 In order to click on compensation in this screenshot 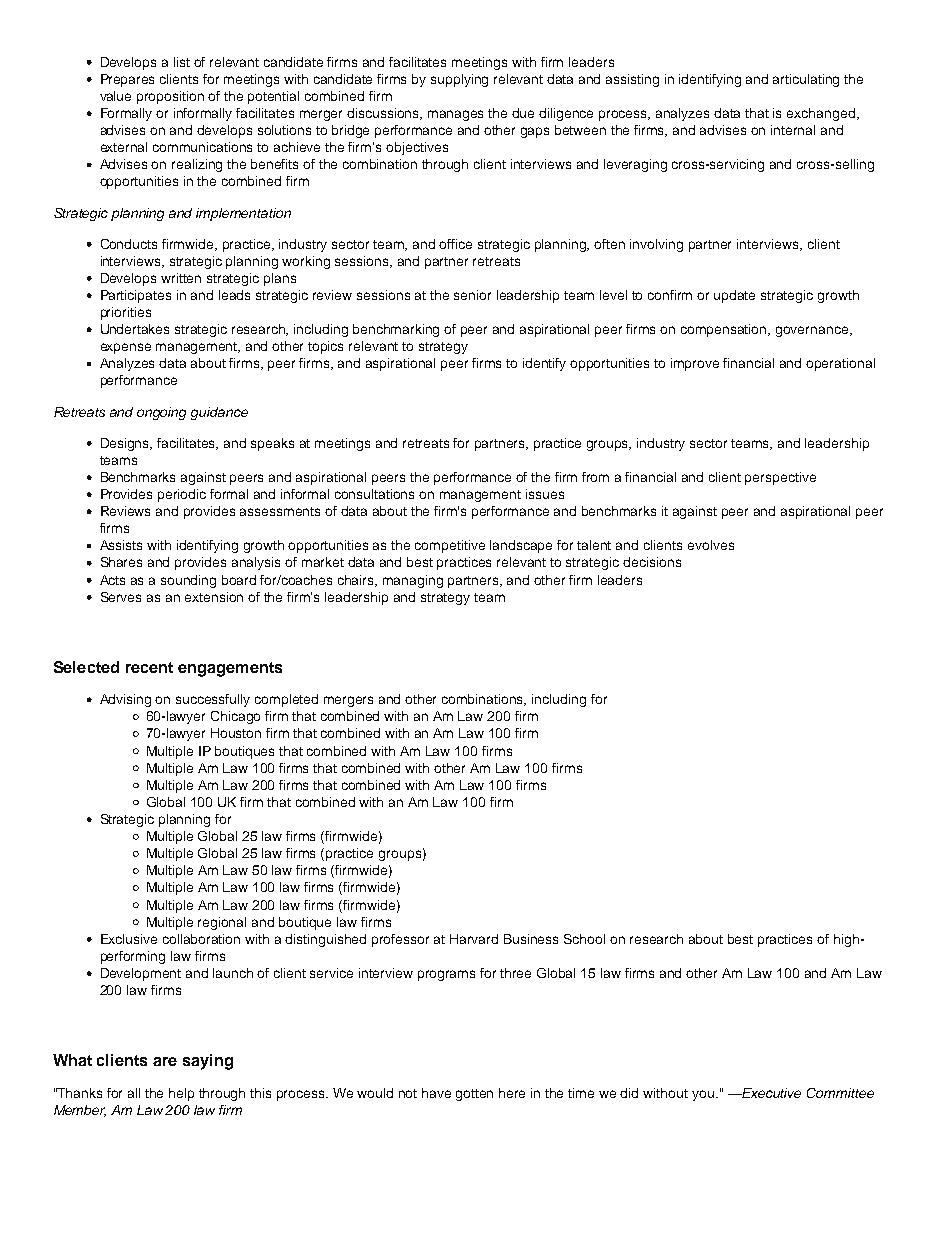, I will do `click(725, 330)`.
